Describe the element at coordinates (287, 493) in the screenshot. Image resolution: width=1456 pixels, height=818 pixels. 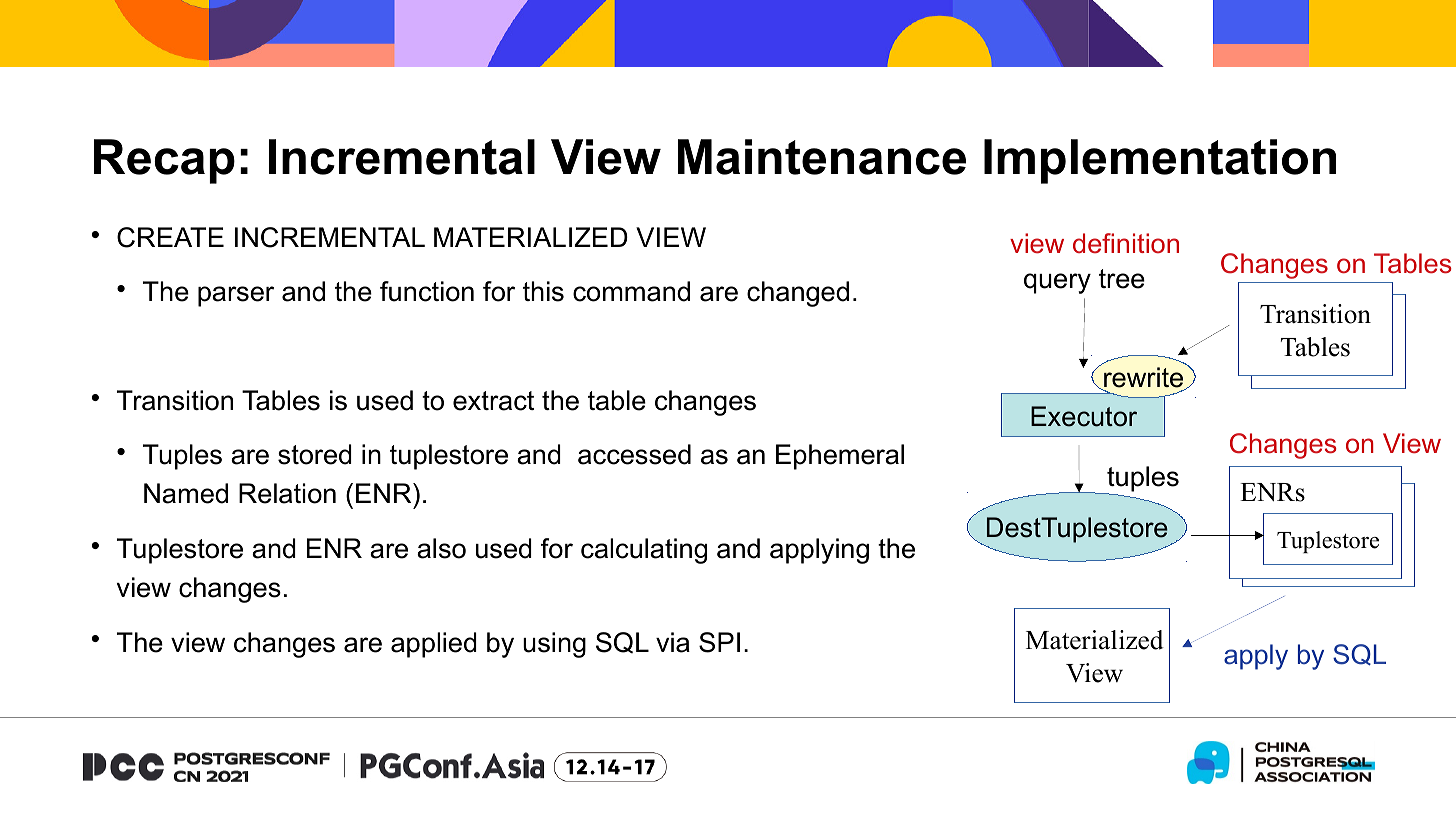
I see `Relation` at that location.
